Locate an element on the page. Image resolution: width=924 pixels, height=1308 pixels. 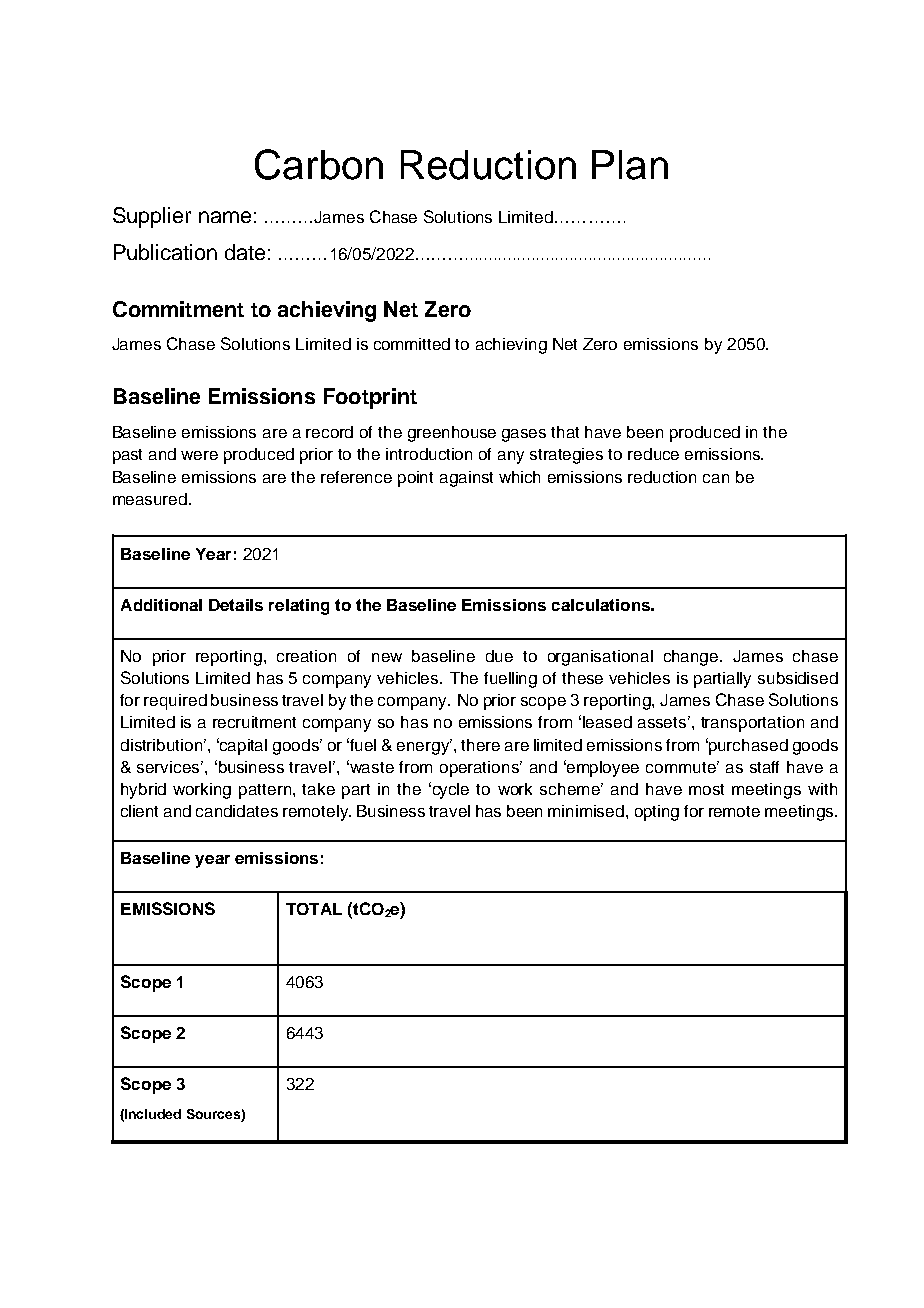
name is located at coordinates (225, 217).
